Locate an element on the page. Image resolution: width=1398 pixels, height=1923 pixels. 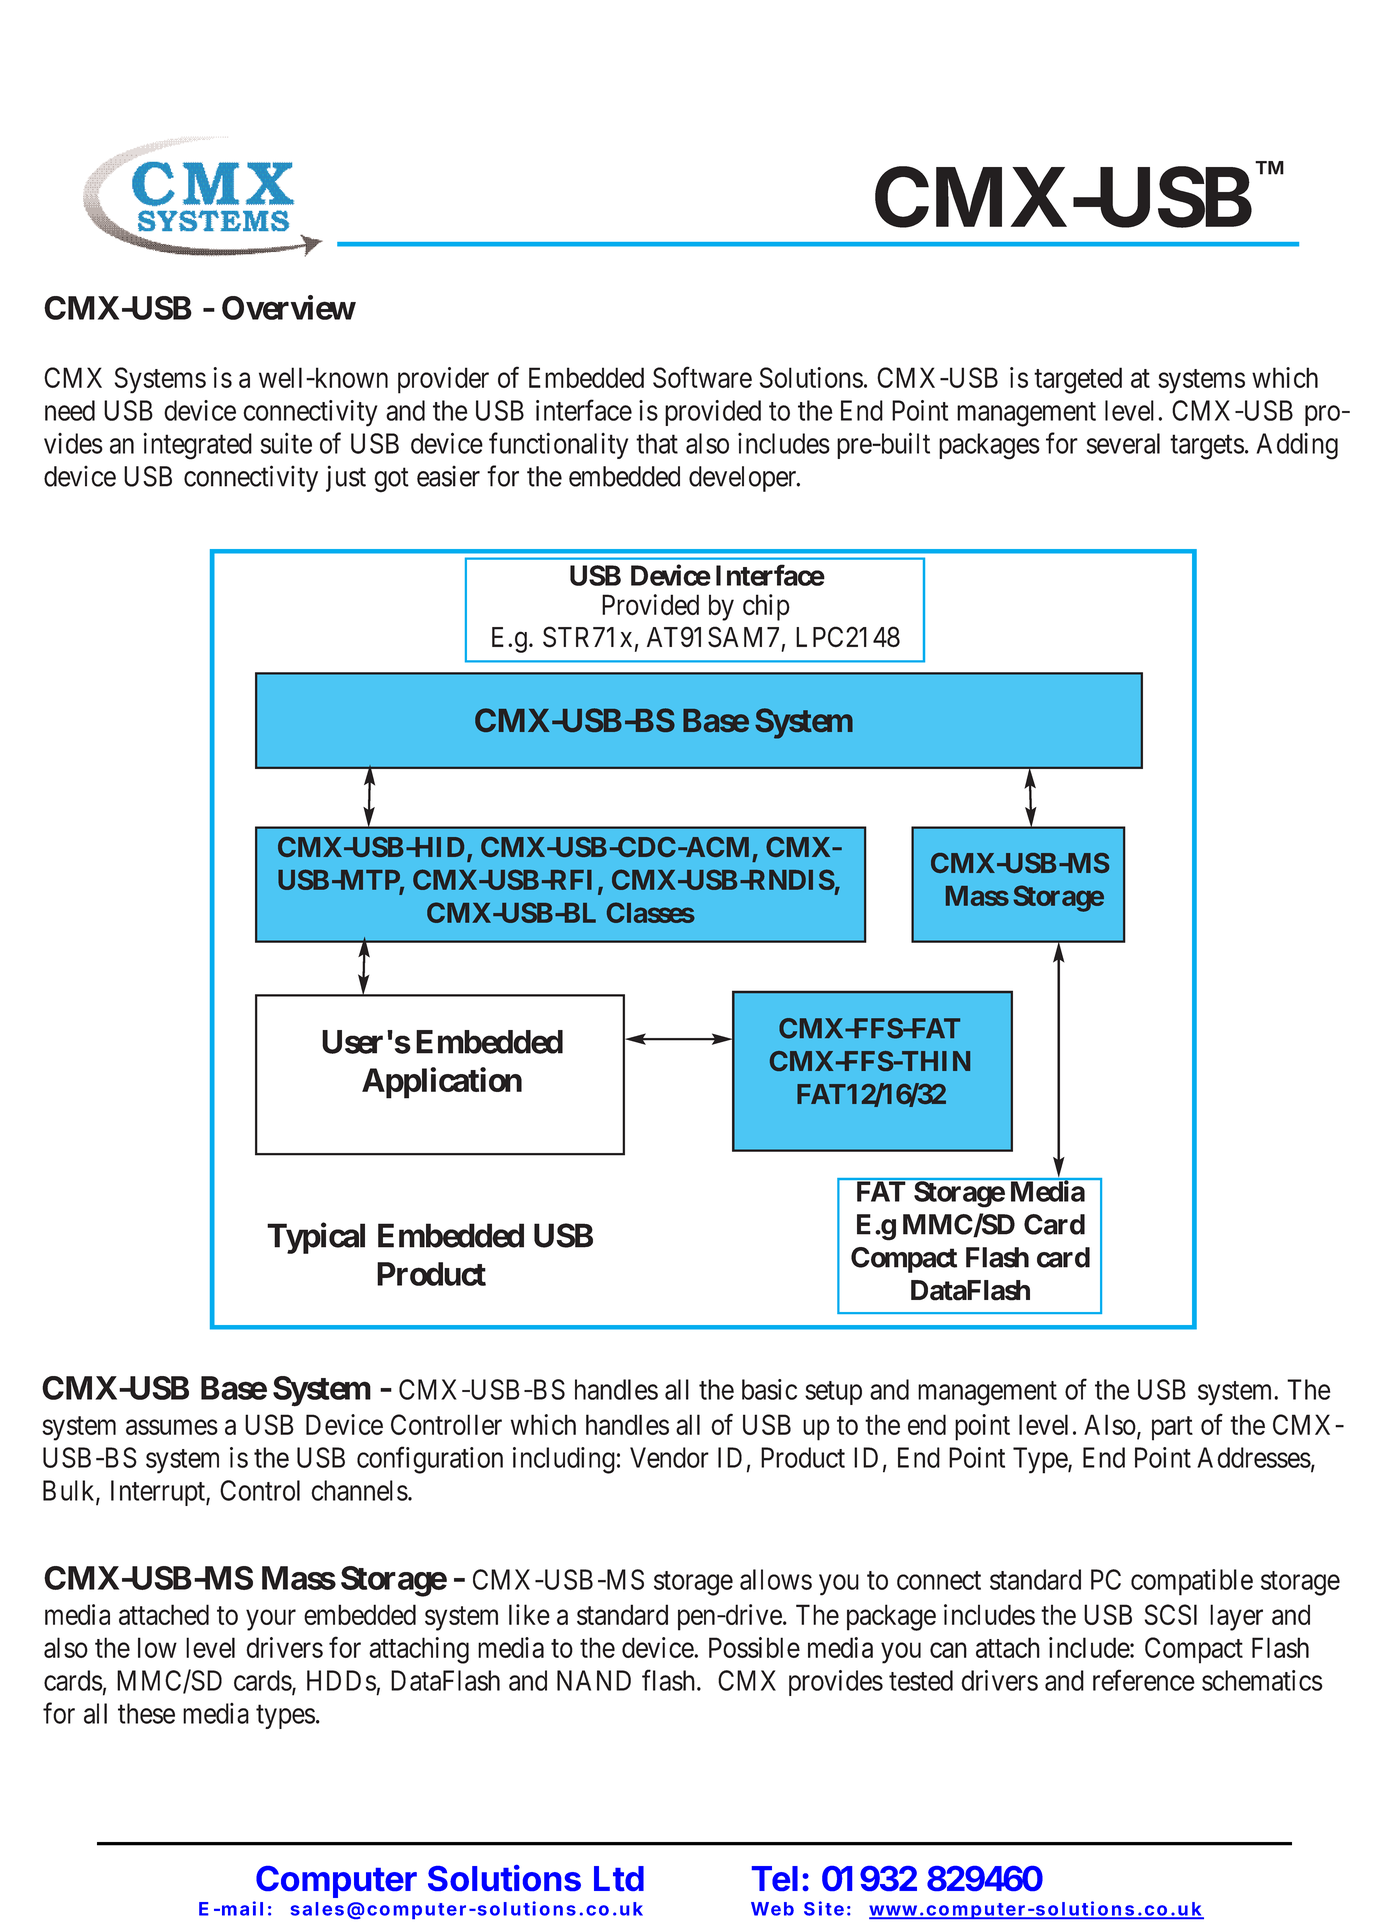
these is located at coordinates (146, 1713).
